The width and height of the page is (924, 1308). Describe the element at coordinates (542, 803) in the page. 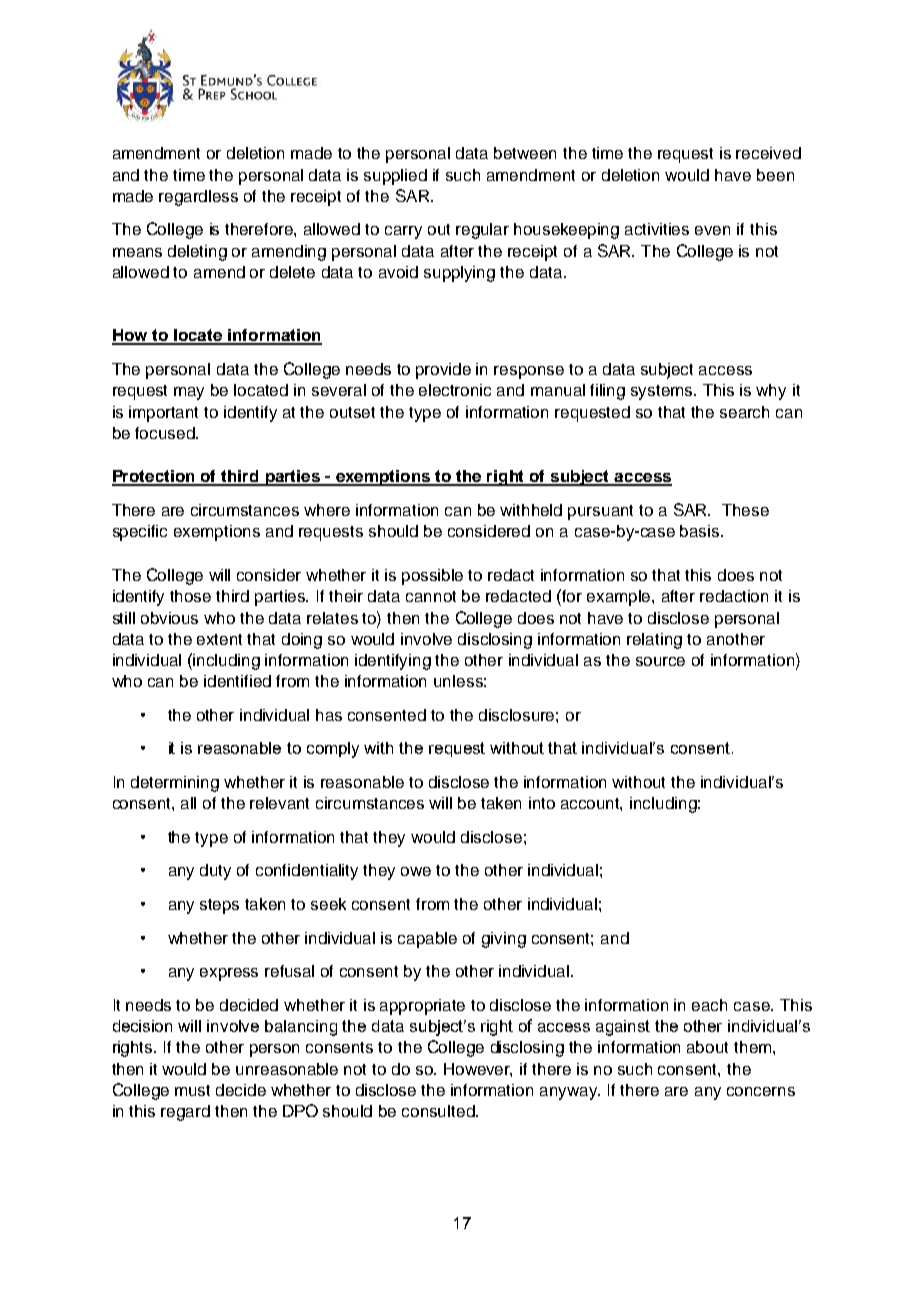

I see `into` at that location.
